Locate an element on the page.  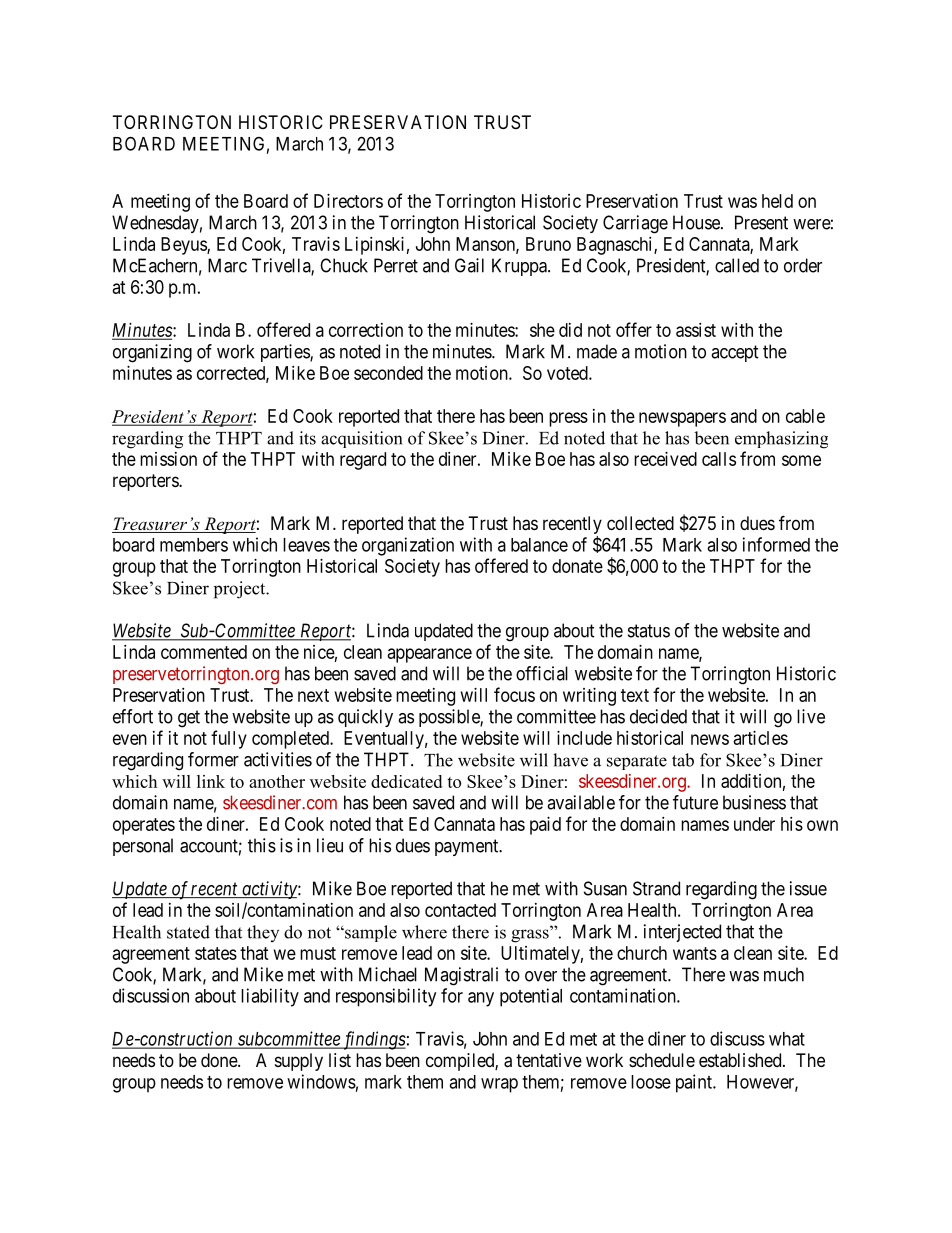
dedicated is located at coordinates (406, 781).
